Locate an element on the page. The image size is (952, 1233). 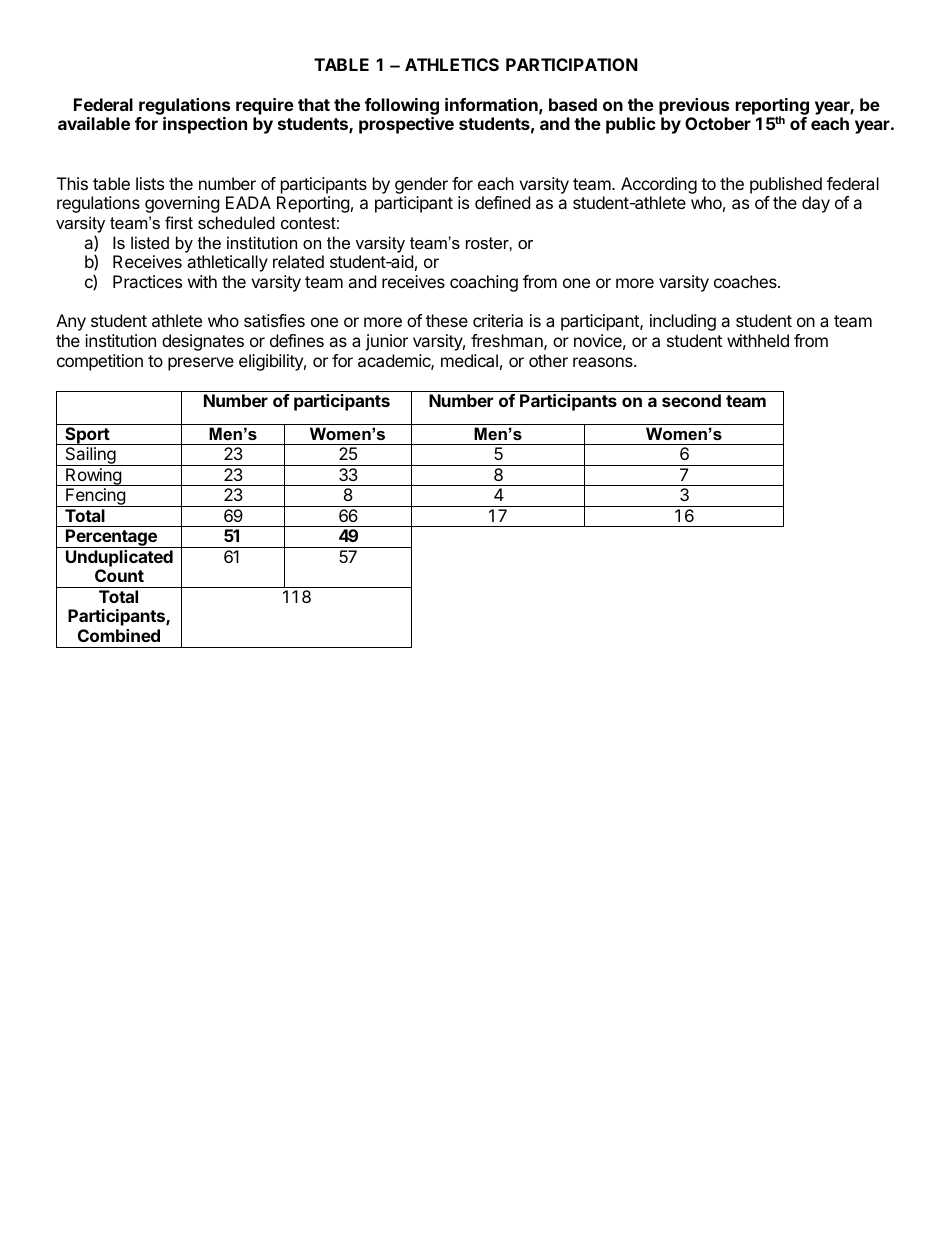
medical is located at coordinates (469, 360).
